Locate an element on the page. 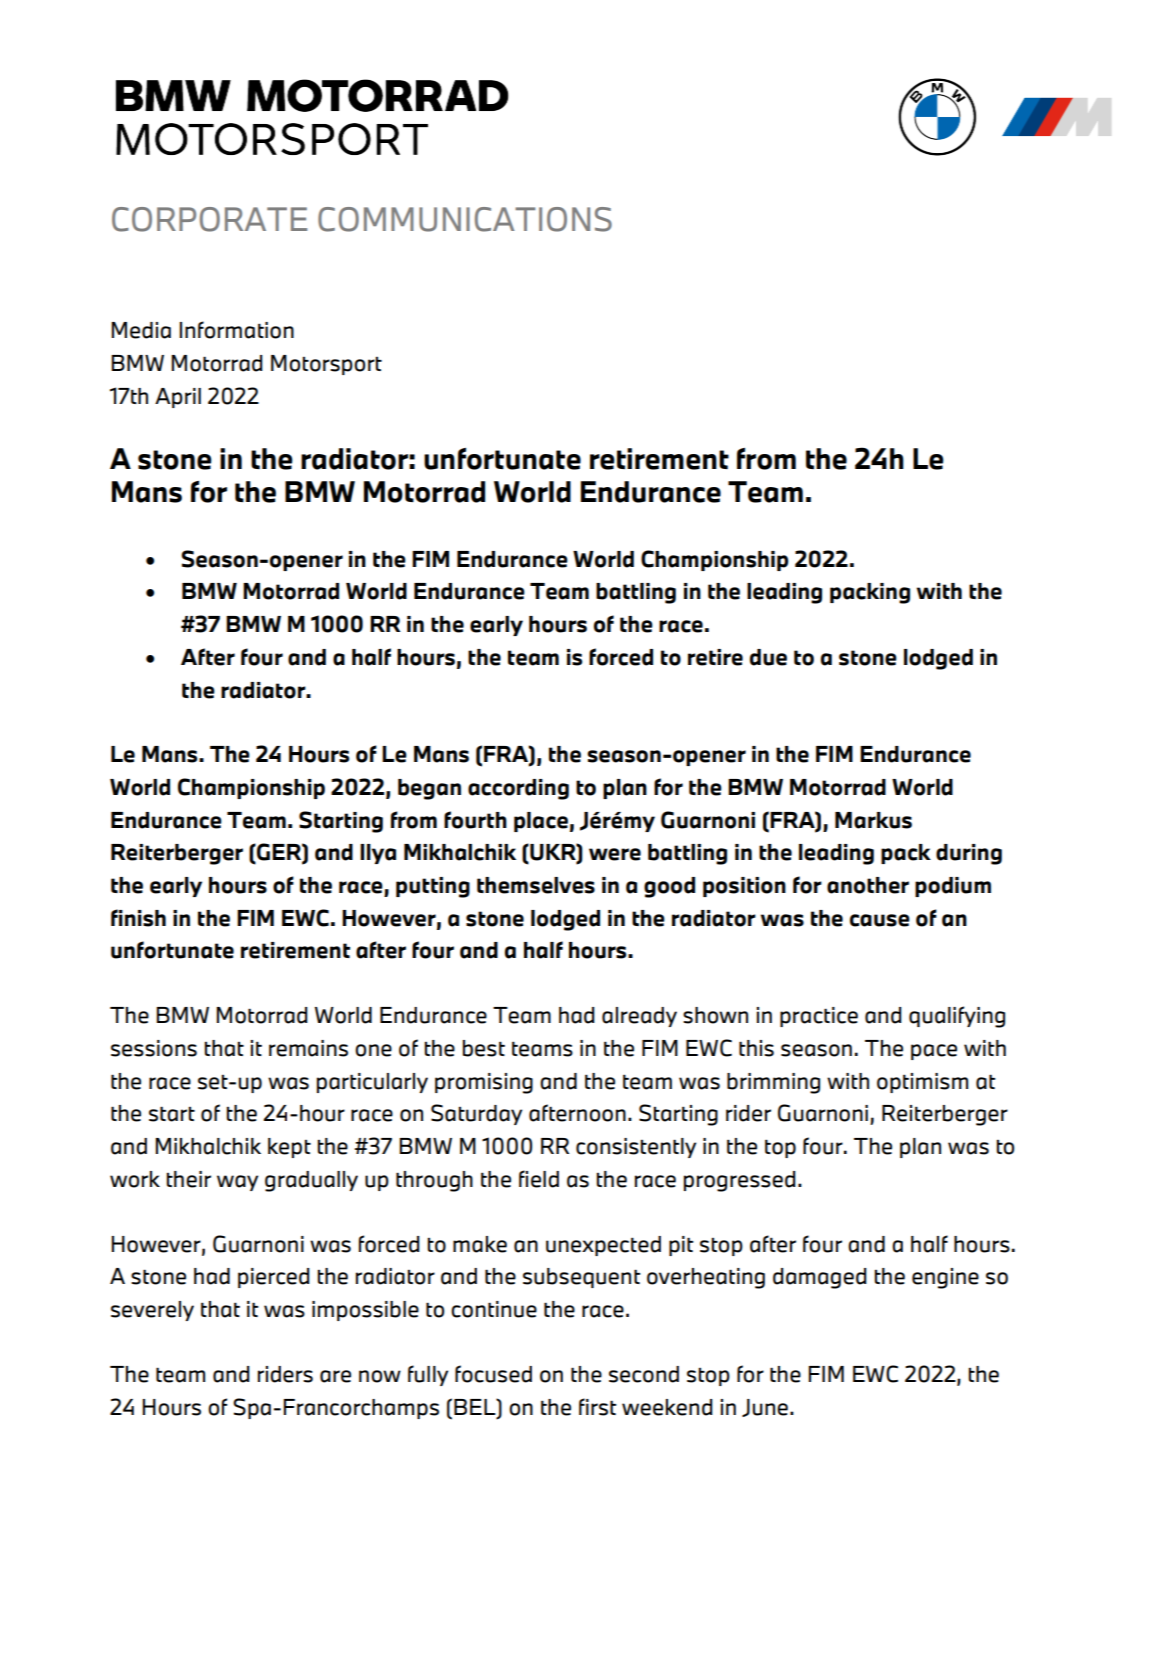 This page has width=1176, height=1664. Markus is located at coordinates (873, 820).
